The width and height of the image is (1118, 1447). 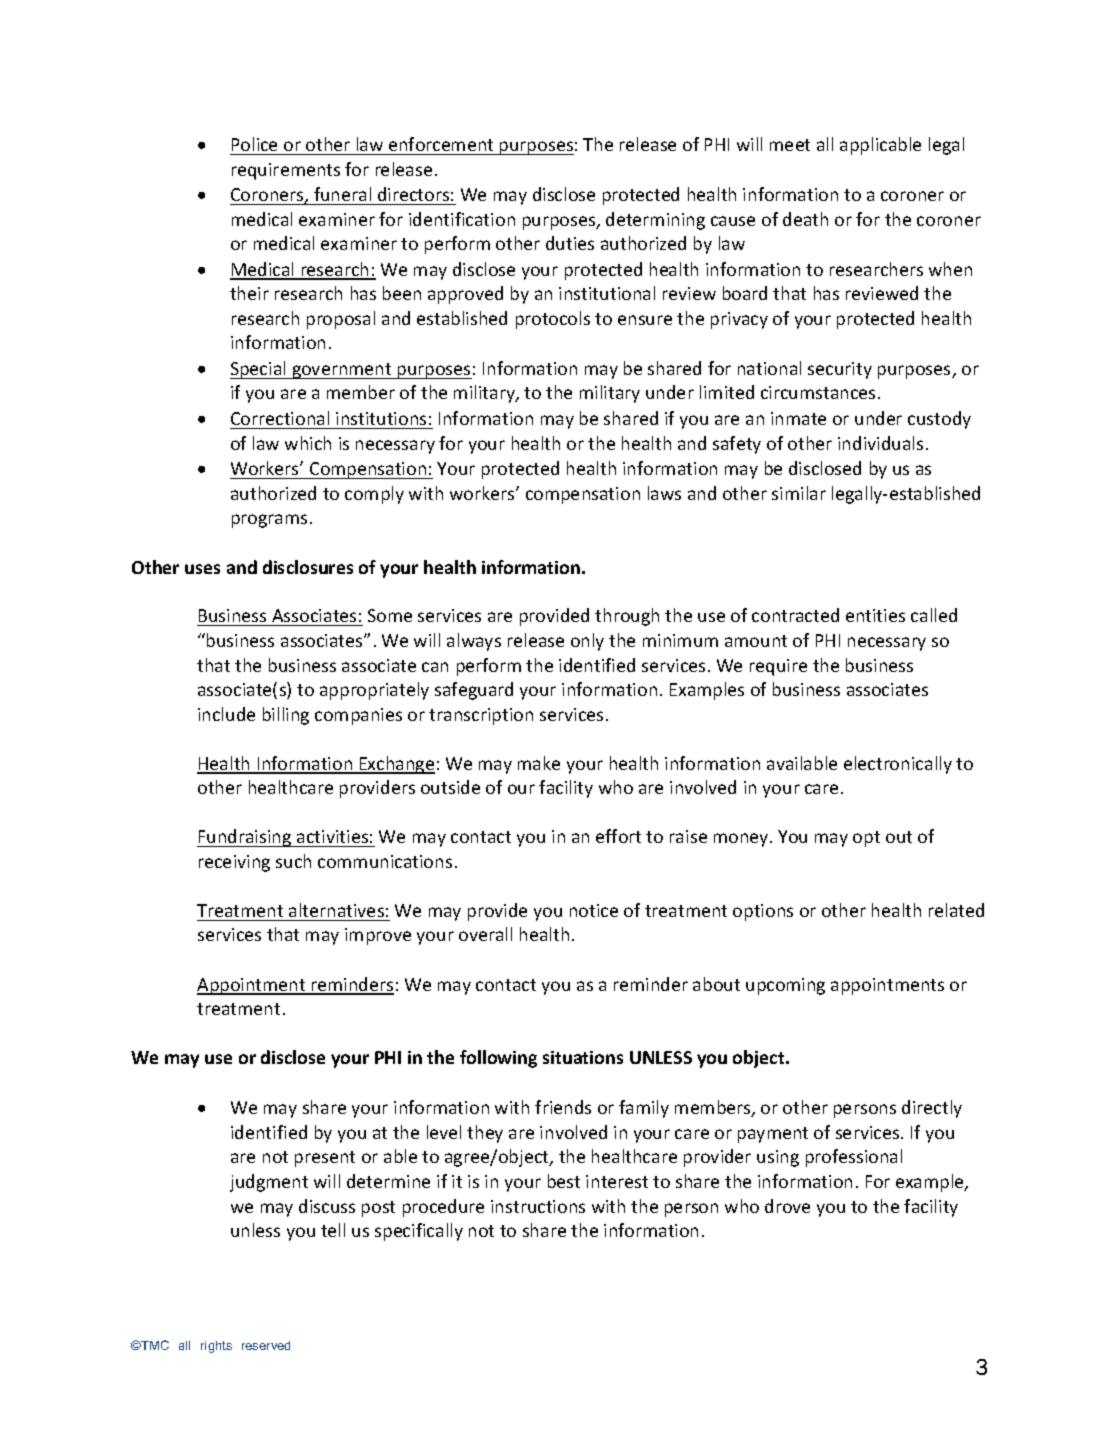 I want to click on funeral, so click(x=342, y=194).
